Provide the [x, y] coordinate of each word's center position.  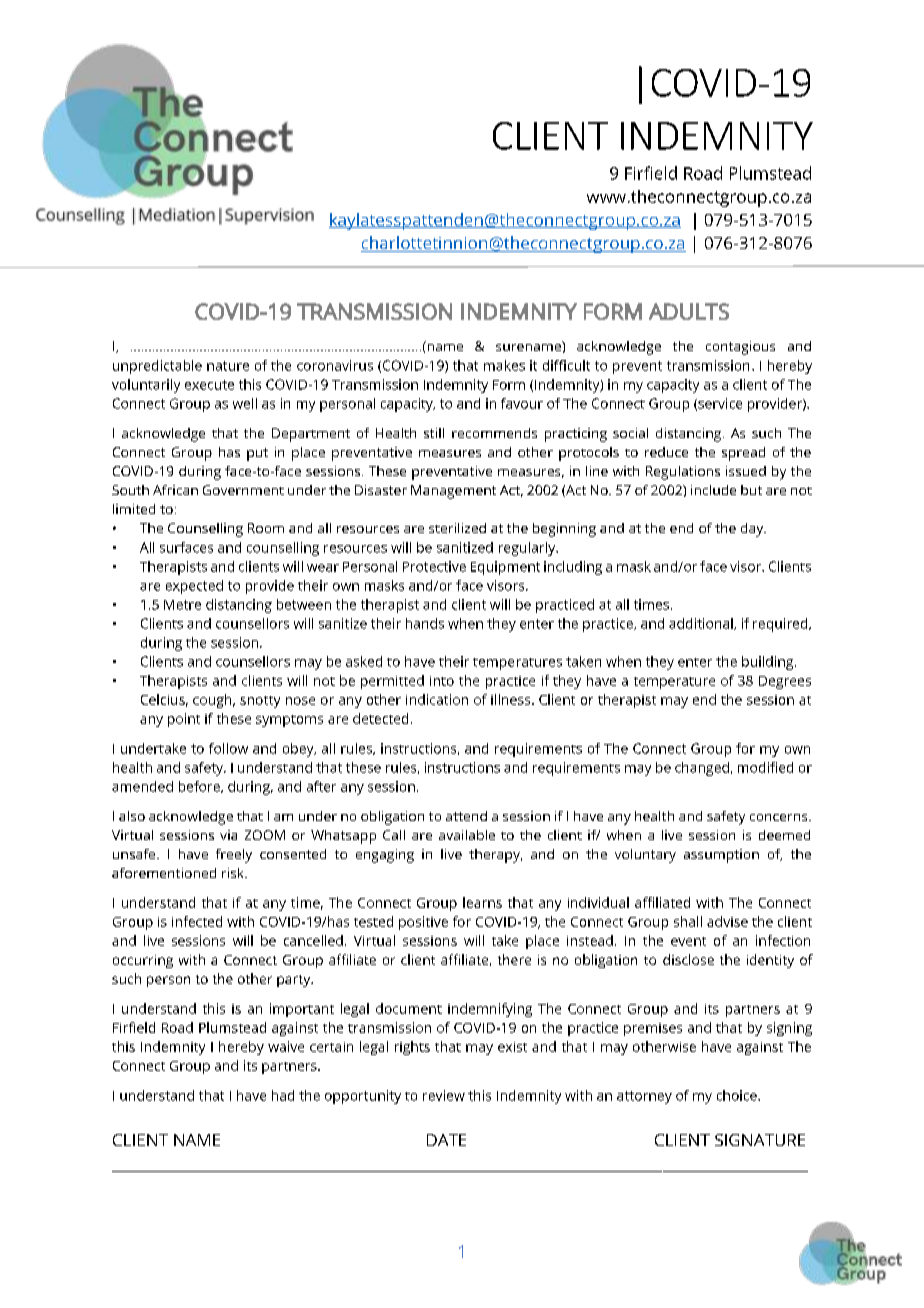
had [283, 1095]
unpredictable [157, 367]
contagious [740, 348]
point [184, 720]
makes [504, 365]
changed [702, 769]
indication [437, 699]
